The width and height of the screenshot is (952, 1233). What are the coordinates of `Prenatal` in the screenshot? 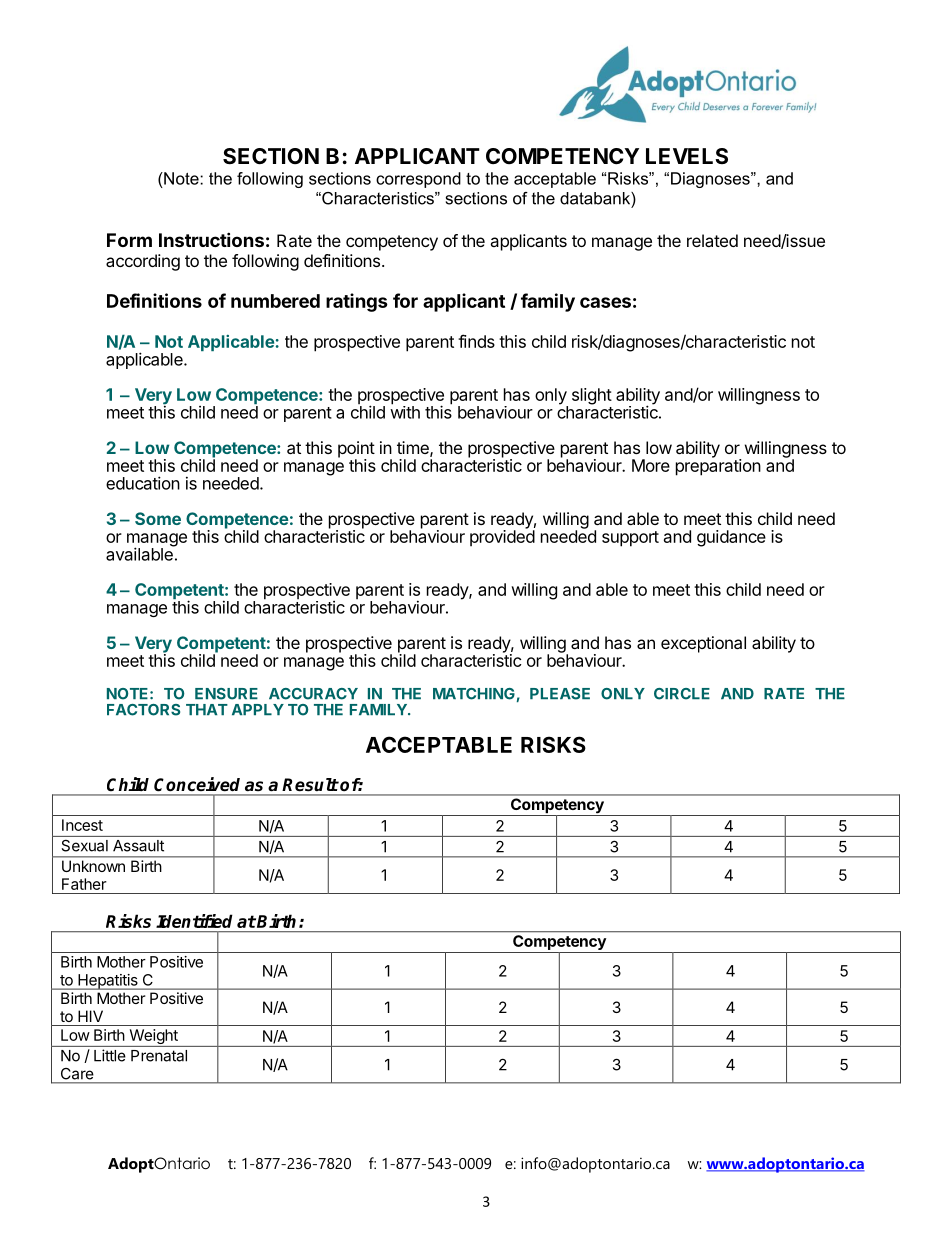 It's located at (159, 1056).
